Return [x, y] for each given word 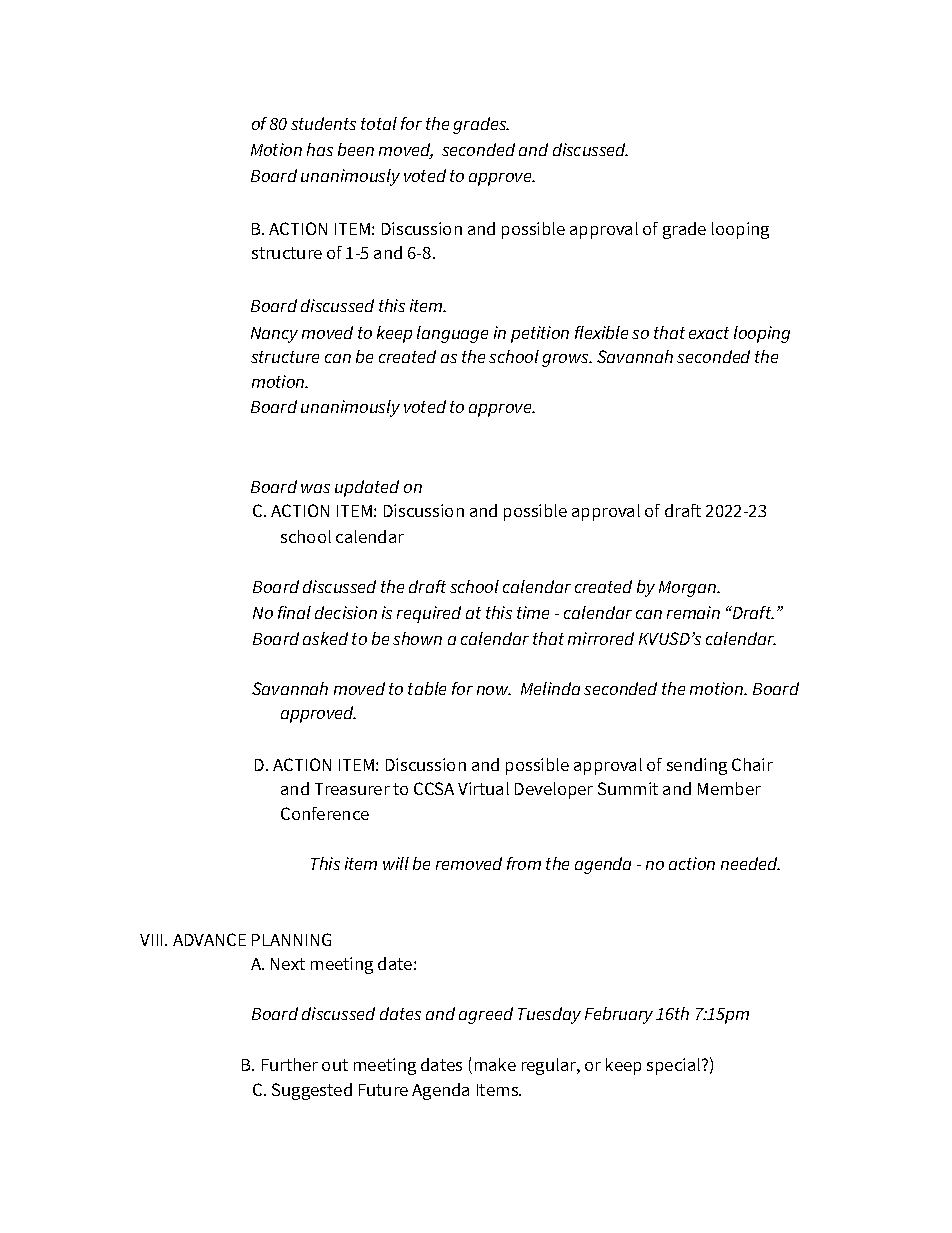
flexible [601, 332]
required [429, 614]
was [315, 488]
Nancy [274, 335]
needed [750, 863]
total [379, 123]
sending [697, 766]
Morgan [688, 589]
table [427, 688]
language [452, 334]
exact [709, 333]
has [320, 149]
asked [325, 638]
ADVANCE [209, 939]
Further [290, 1064]
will [396, 863]
